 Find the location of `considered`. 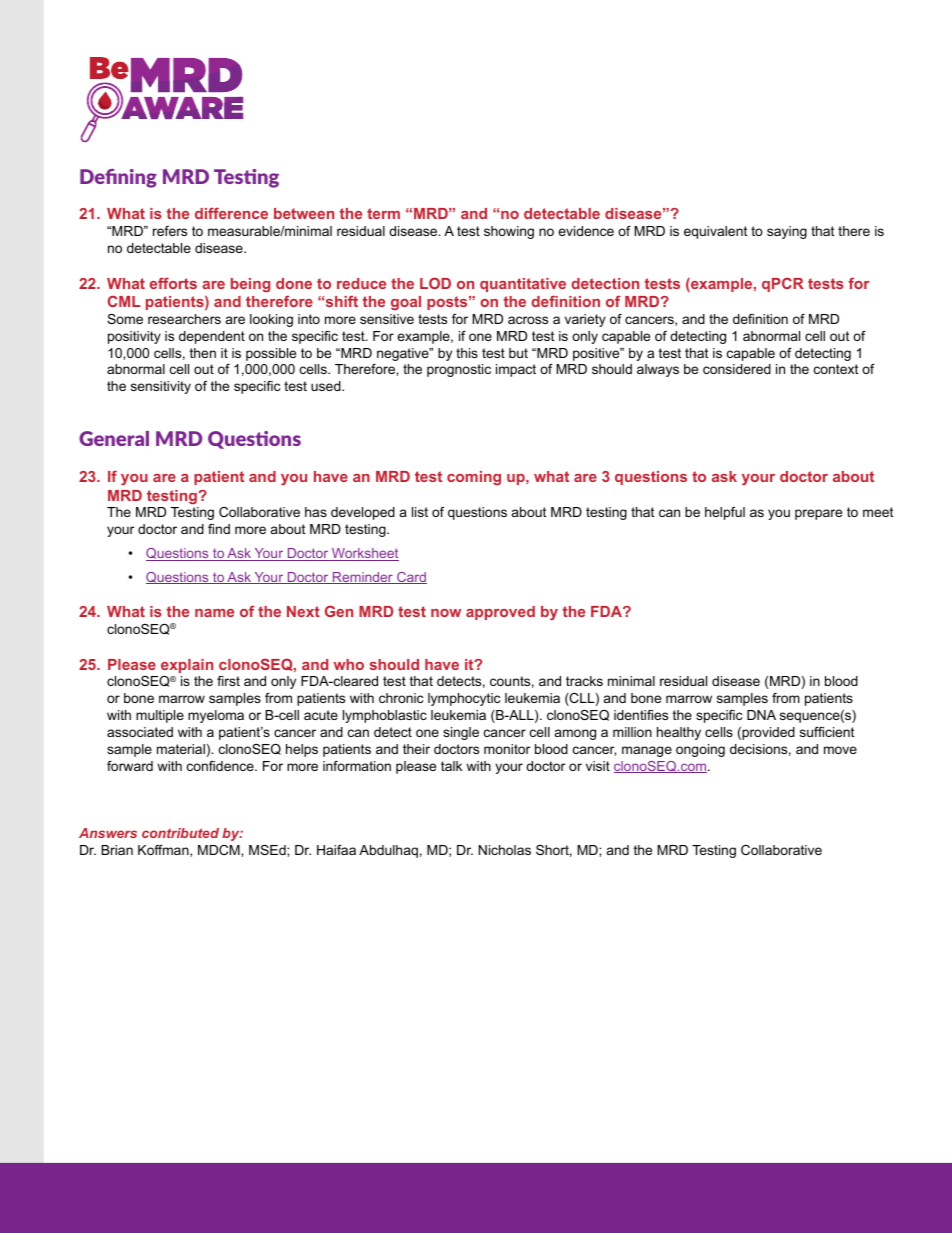

considered is located at coordinates (737, 369).
